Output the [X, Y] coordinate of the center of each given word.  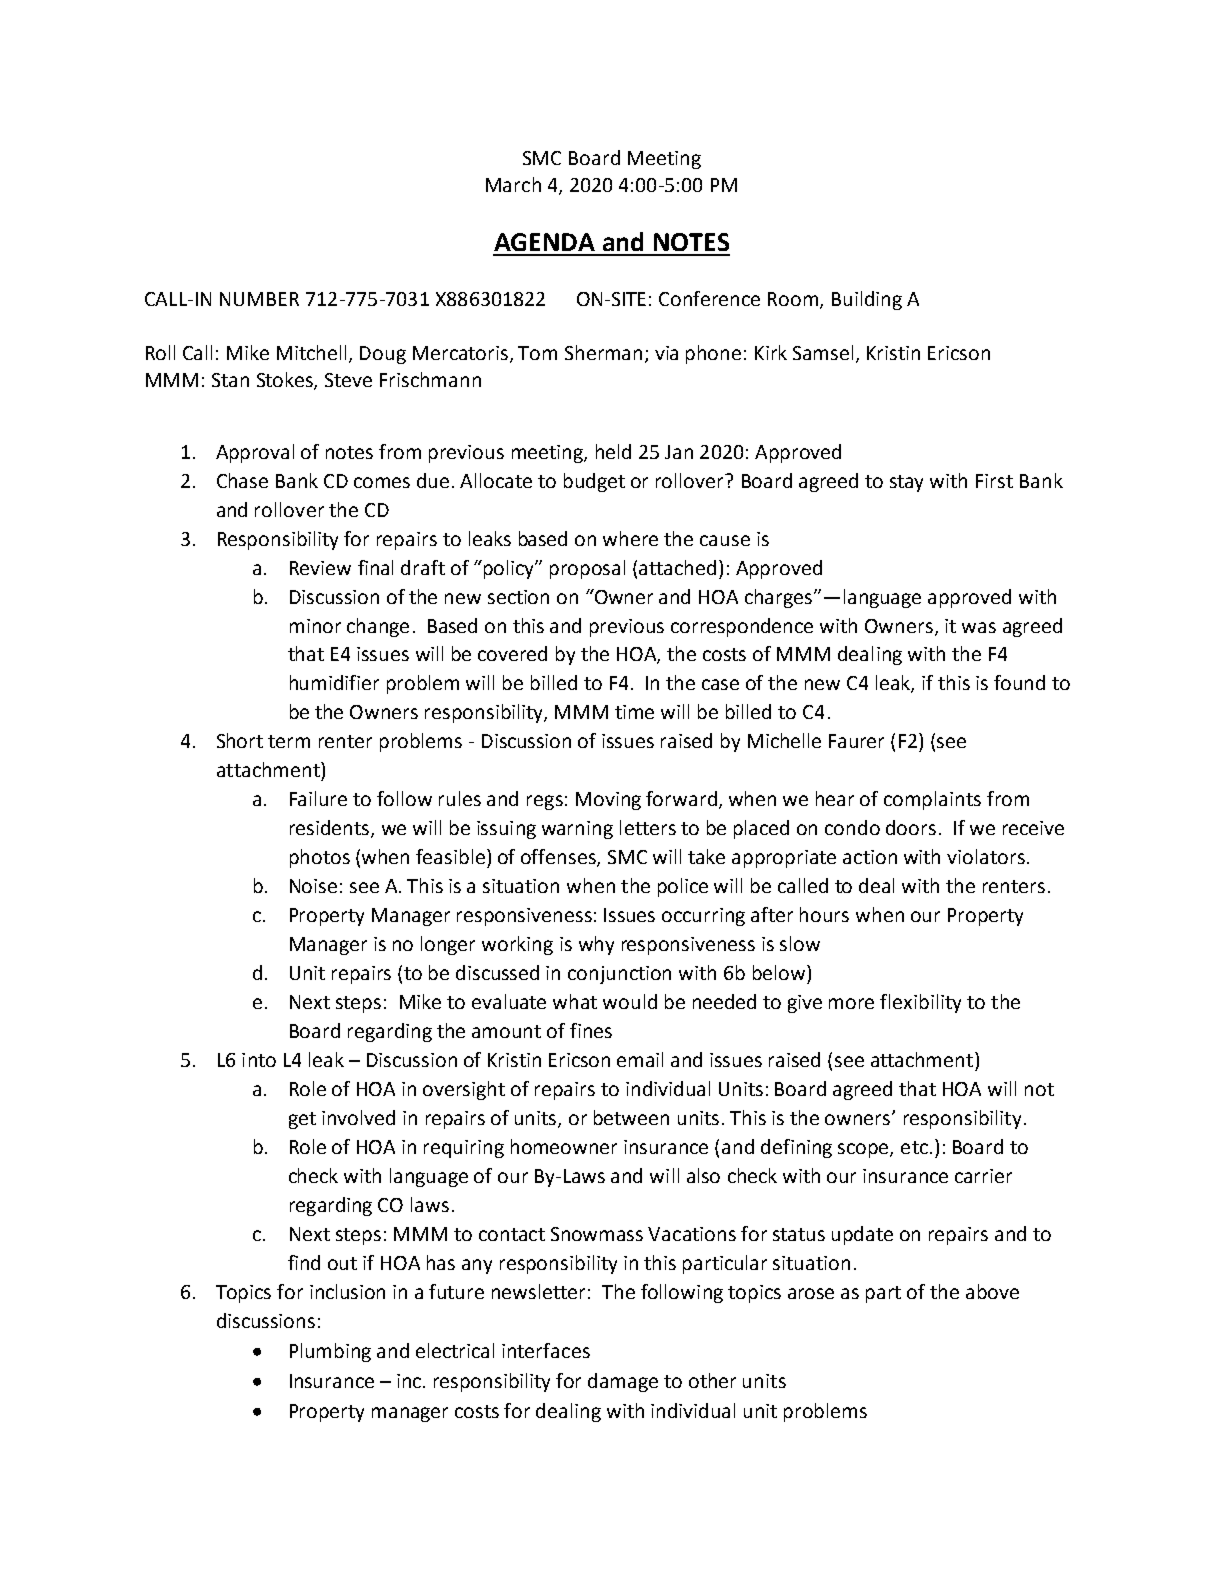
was [979, 627]
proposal [587, 569]
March [513, 184]
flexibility [920, 1003]
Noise [313, 886]
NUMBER [259, 299]
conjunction [619, 975]
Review [320, 568]
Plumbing [330, 1352]
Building [867, 300]
